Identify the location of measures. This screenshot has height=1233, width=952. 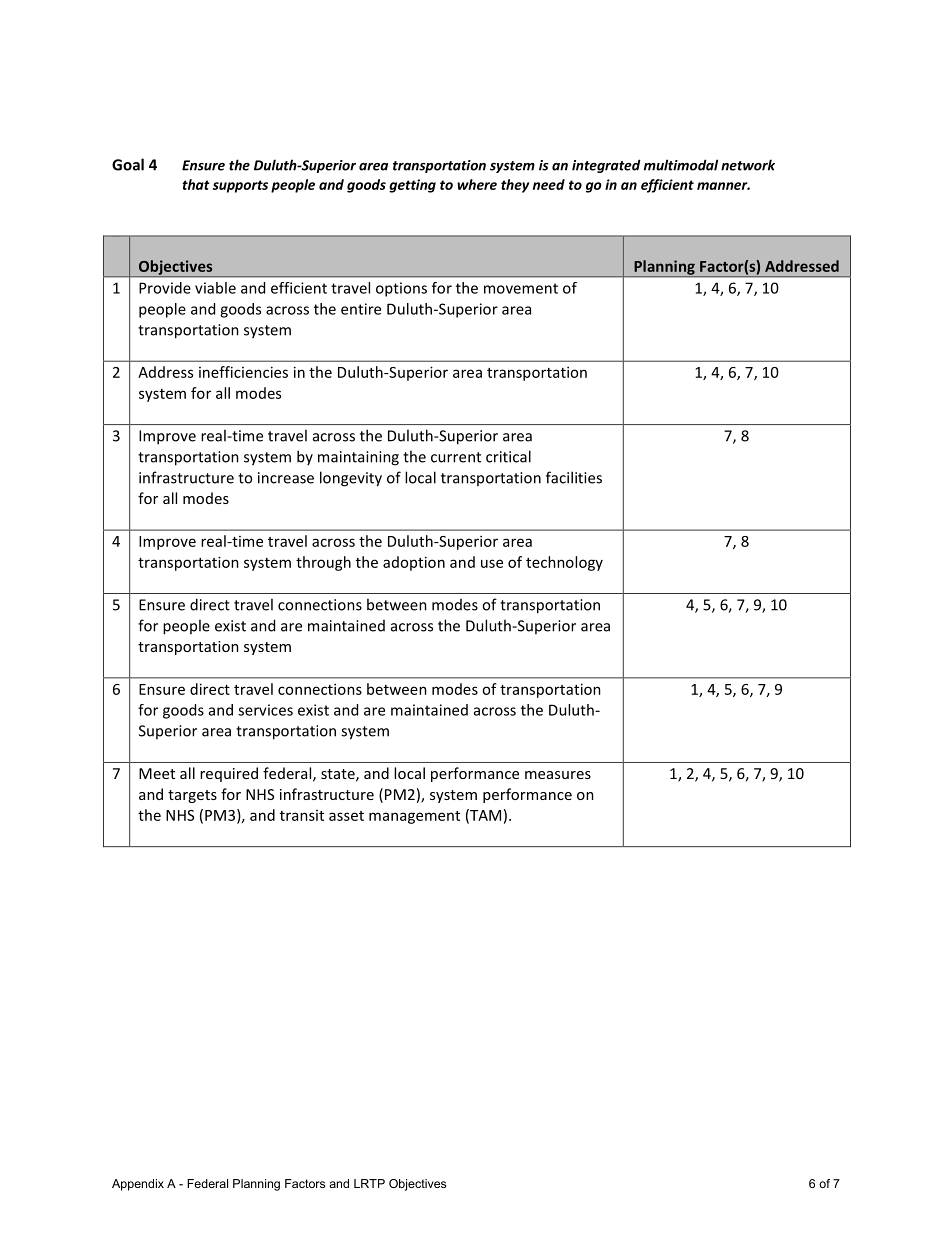
(558, 775).
